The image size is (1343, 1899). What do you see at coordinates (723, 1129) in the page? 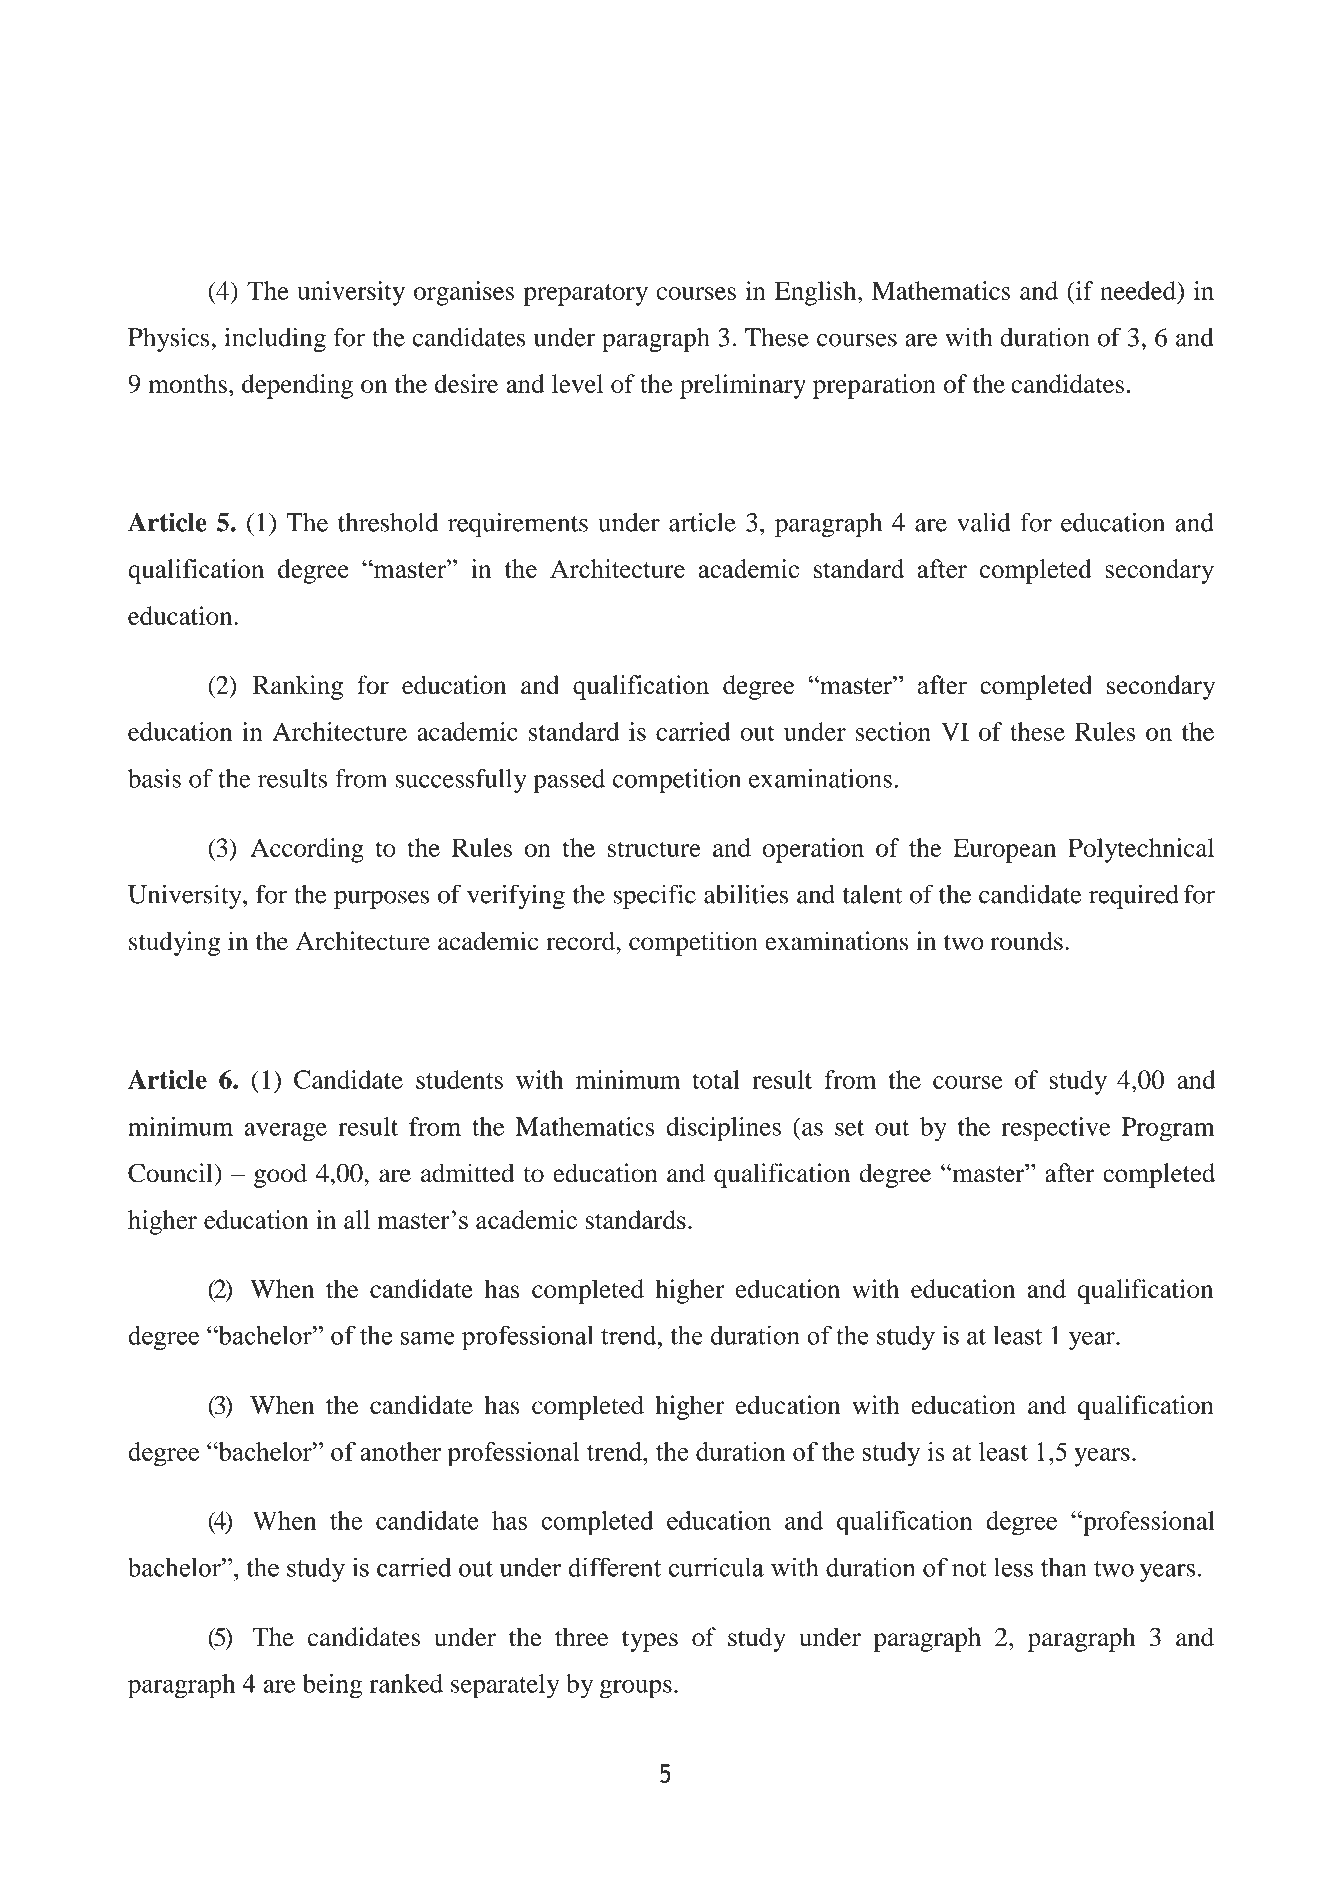
I see `disciplines` at bounding box center [723, 1129].
